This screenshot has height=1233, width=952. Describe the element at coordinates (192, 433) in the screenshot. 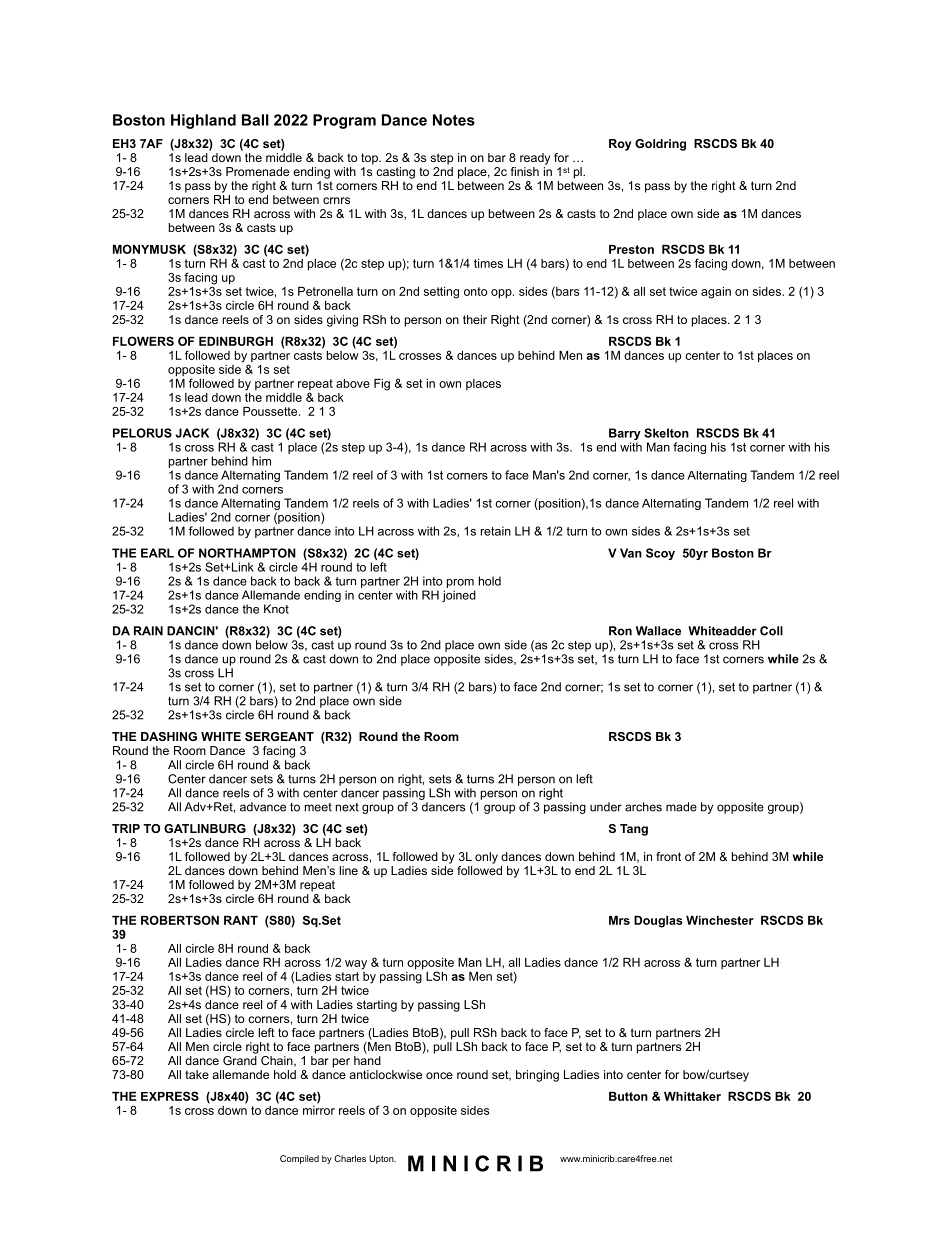

I see `JACK` at that location.
